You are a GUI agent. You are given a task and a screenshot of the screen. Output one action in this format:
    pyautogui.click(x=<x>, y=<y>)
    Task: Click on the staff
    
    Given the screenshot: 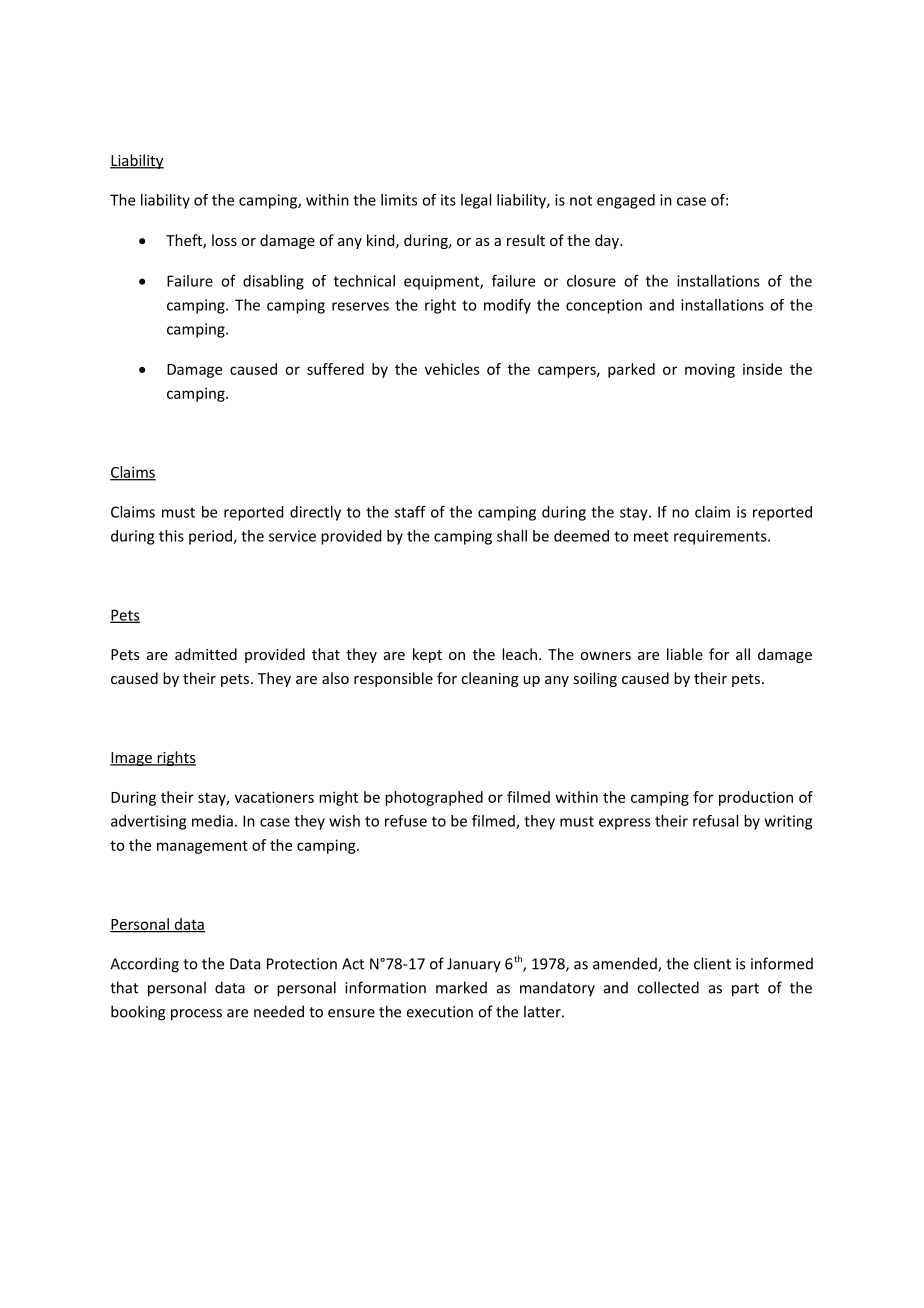 What is the action you would take?
    pyautogui.click(x=410, y=512)
